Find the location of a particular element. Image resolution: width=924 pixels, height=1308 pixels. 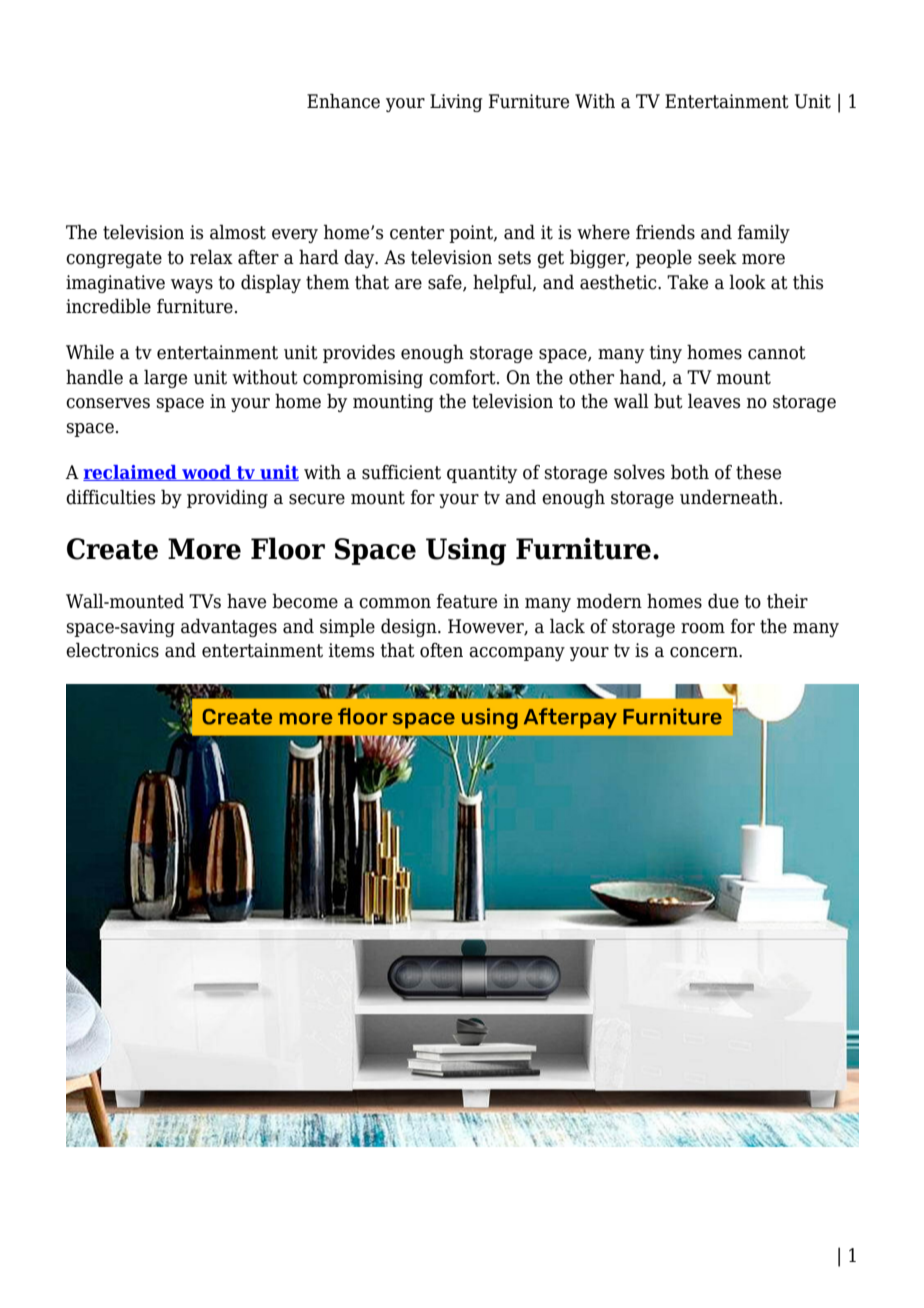

advantages is located at coordinates (229, 627).
